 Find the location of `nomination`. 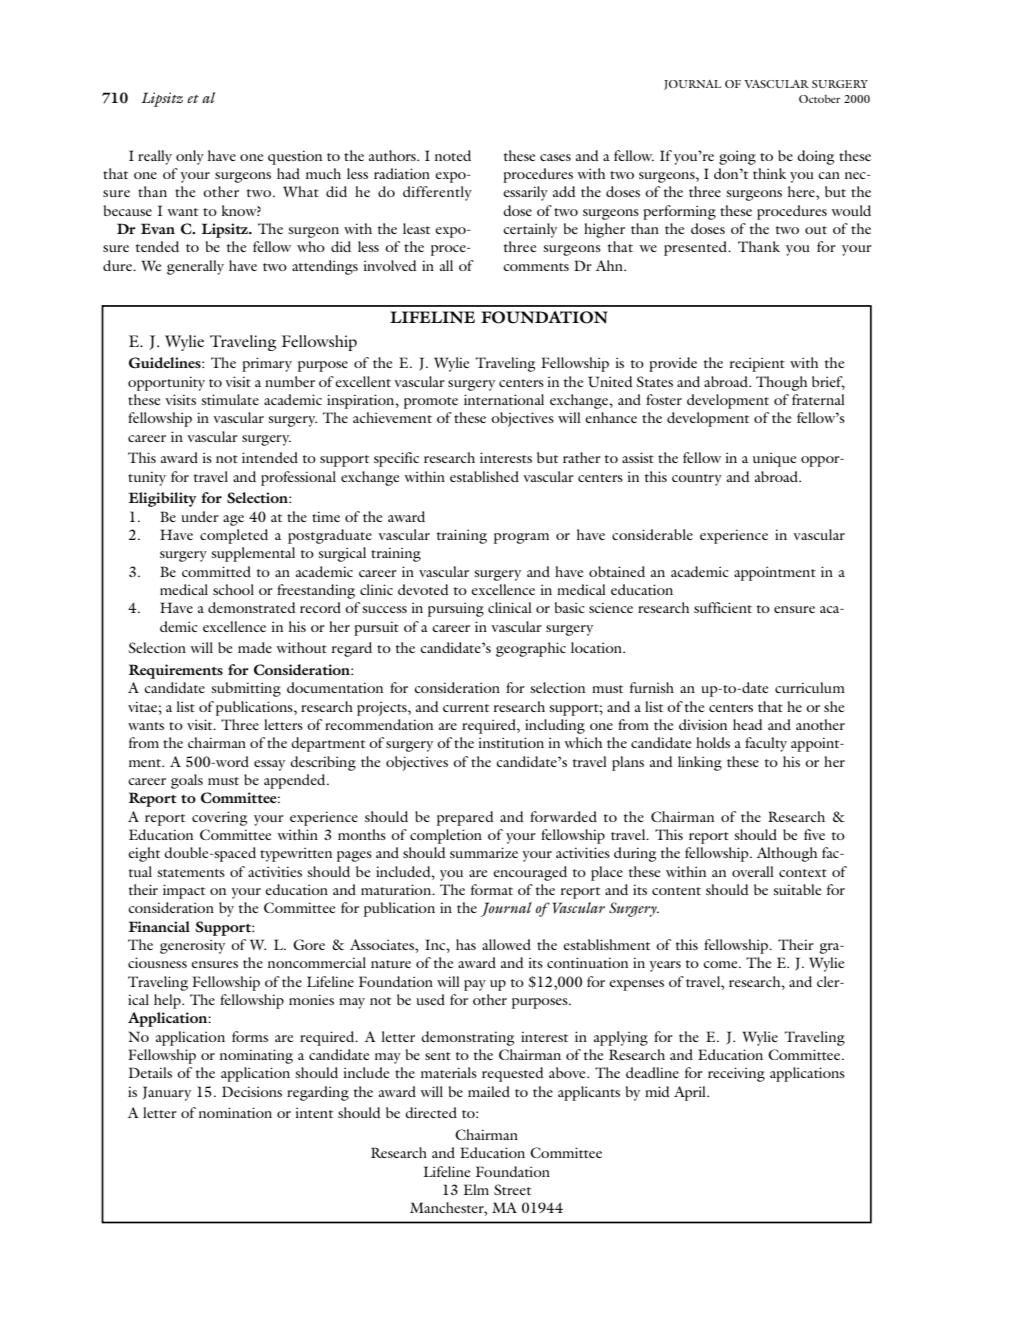

nomination is located at coordinates (235, 1112).
